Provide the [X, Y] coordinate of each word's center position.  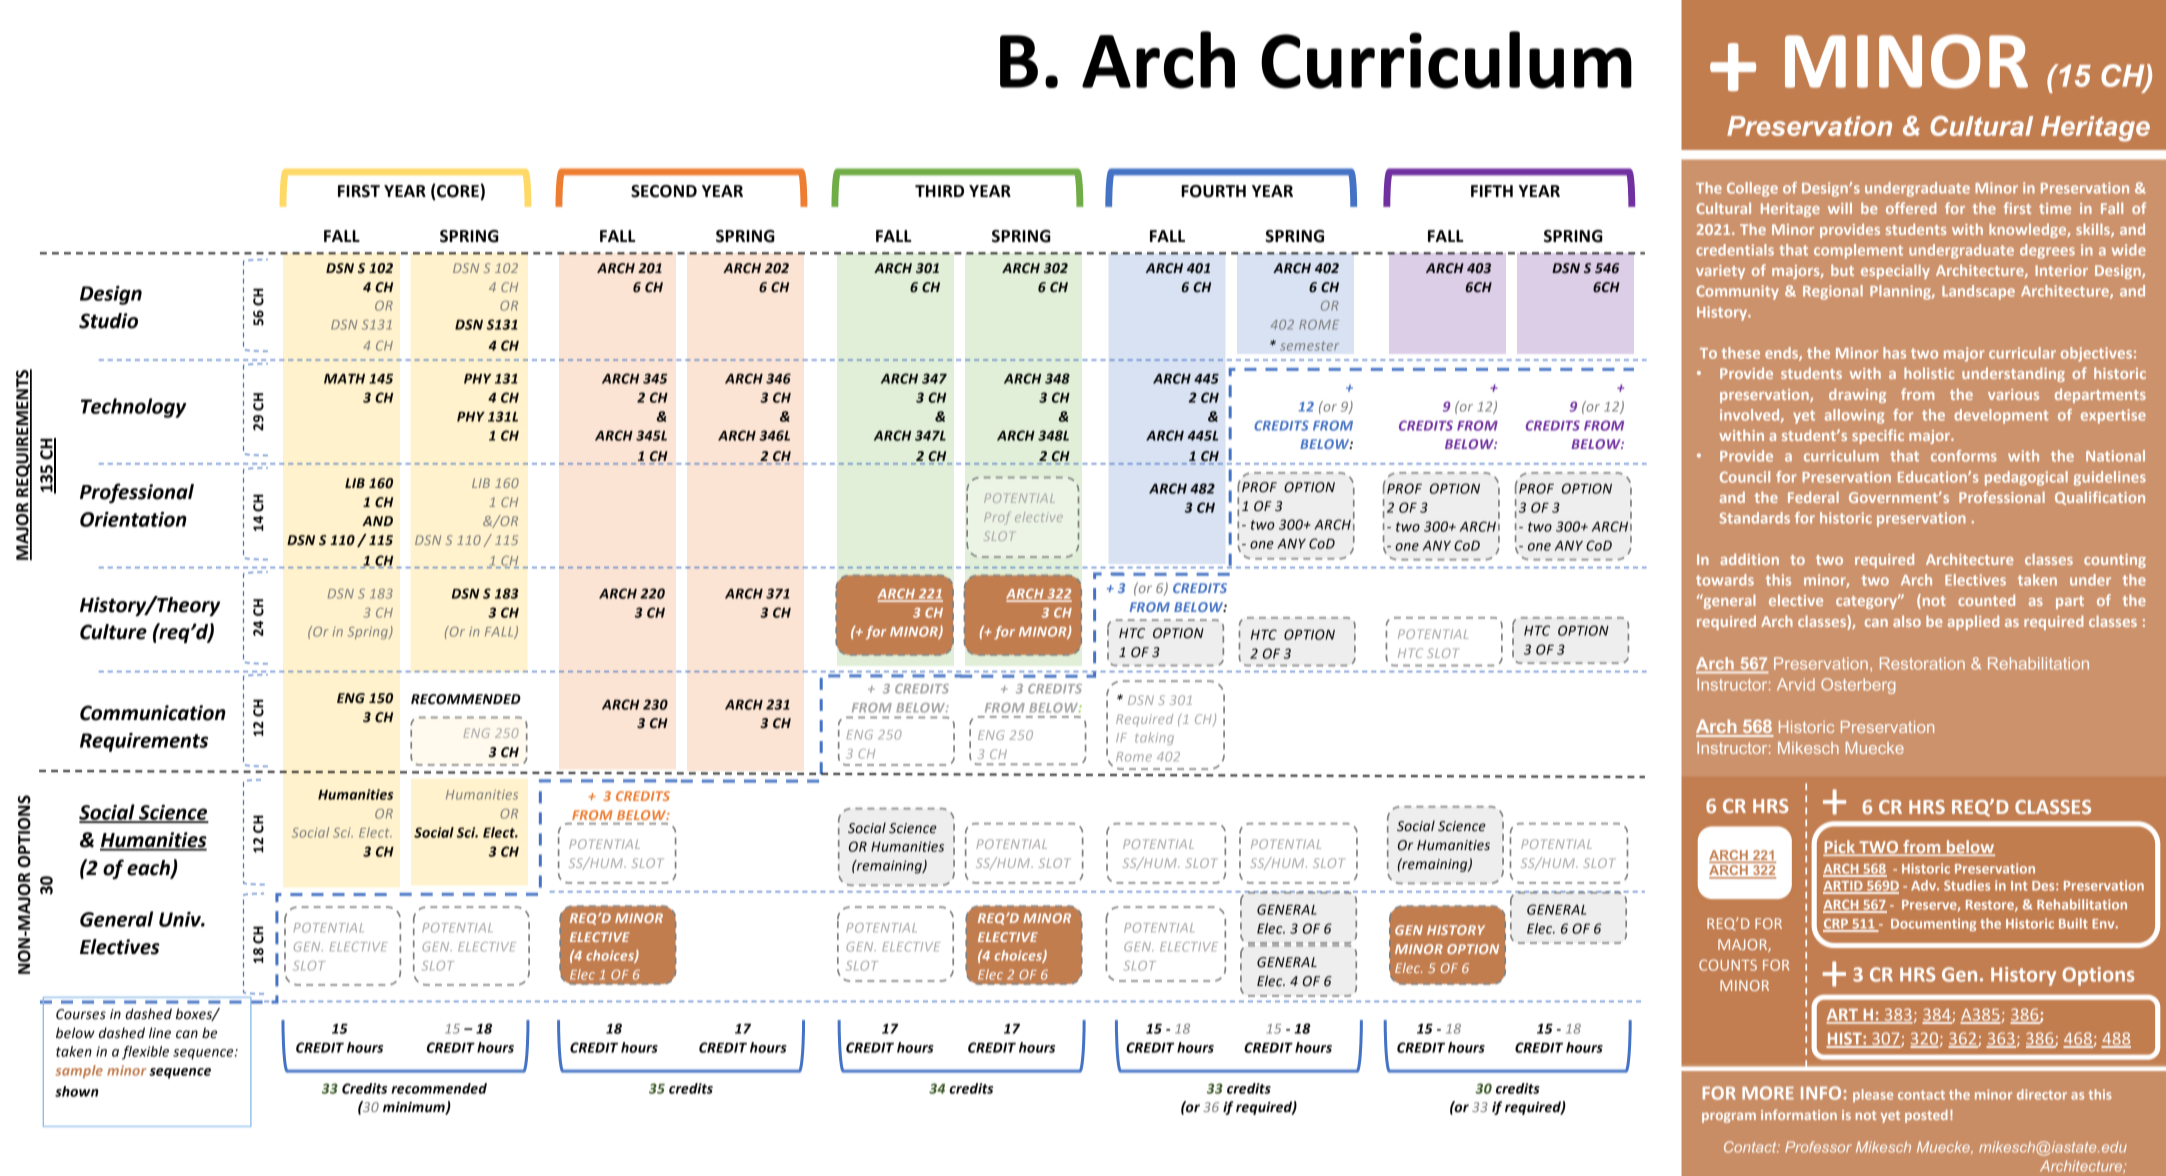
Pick [1840, 848]
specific [1878, 436]
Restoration [1922, 663]
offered [1911, 208]
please [1873, 1095]
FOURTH [1213, 191]
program [1729, 1117]
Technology [133, 408]
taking [1154, 738]
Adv [1924, 885]
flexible [145, 1053]
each [149, 868]
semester [1309, 346]
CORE [457, 192]
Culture [113, 632]
